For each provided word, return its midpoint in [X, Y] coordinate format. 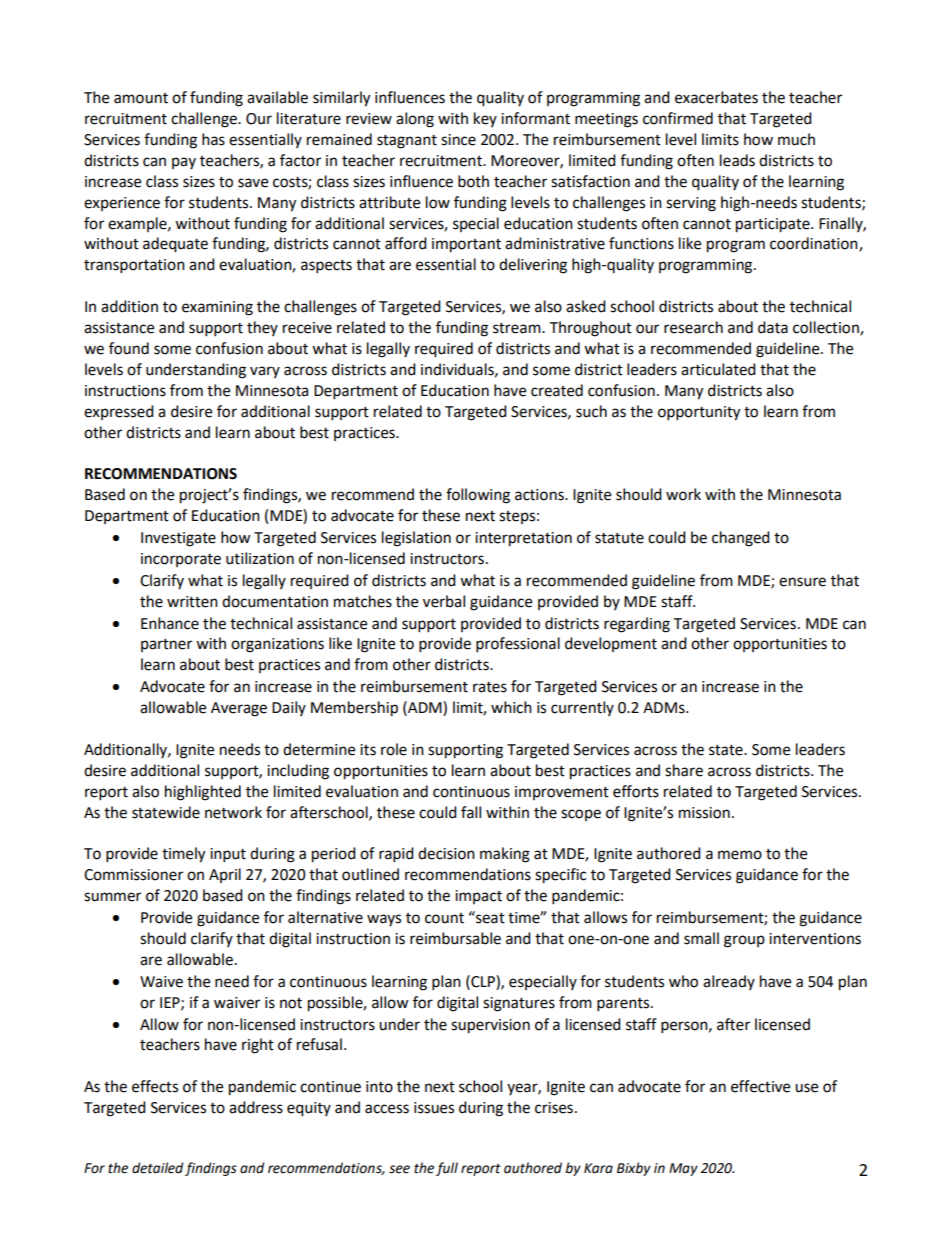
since [458, 140]
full [447, 1169]
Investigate [178, 539]
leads [737, 160]
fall [471, 812]
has [213, 139]
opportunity [699, 413]
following [478, 496]
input [228, 855]
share [684, 770]
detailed [157, 1168]
